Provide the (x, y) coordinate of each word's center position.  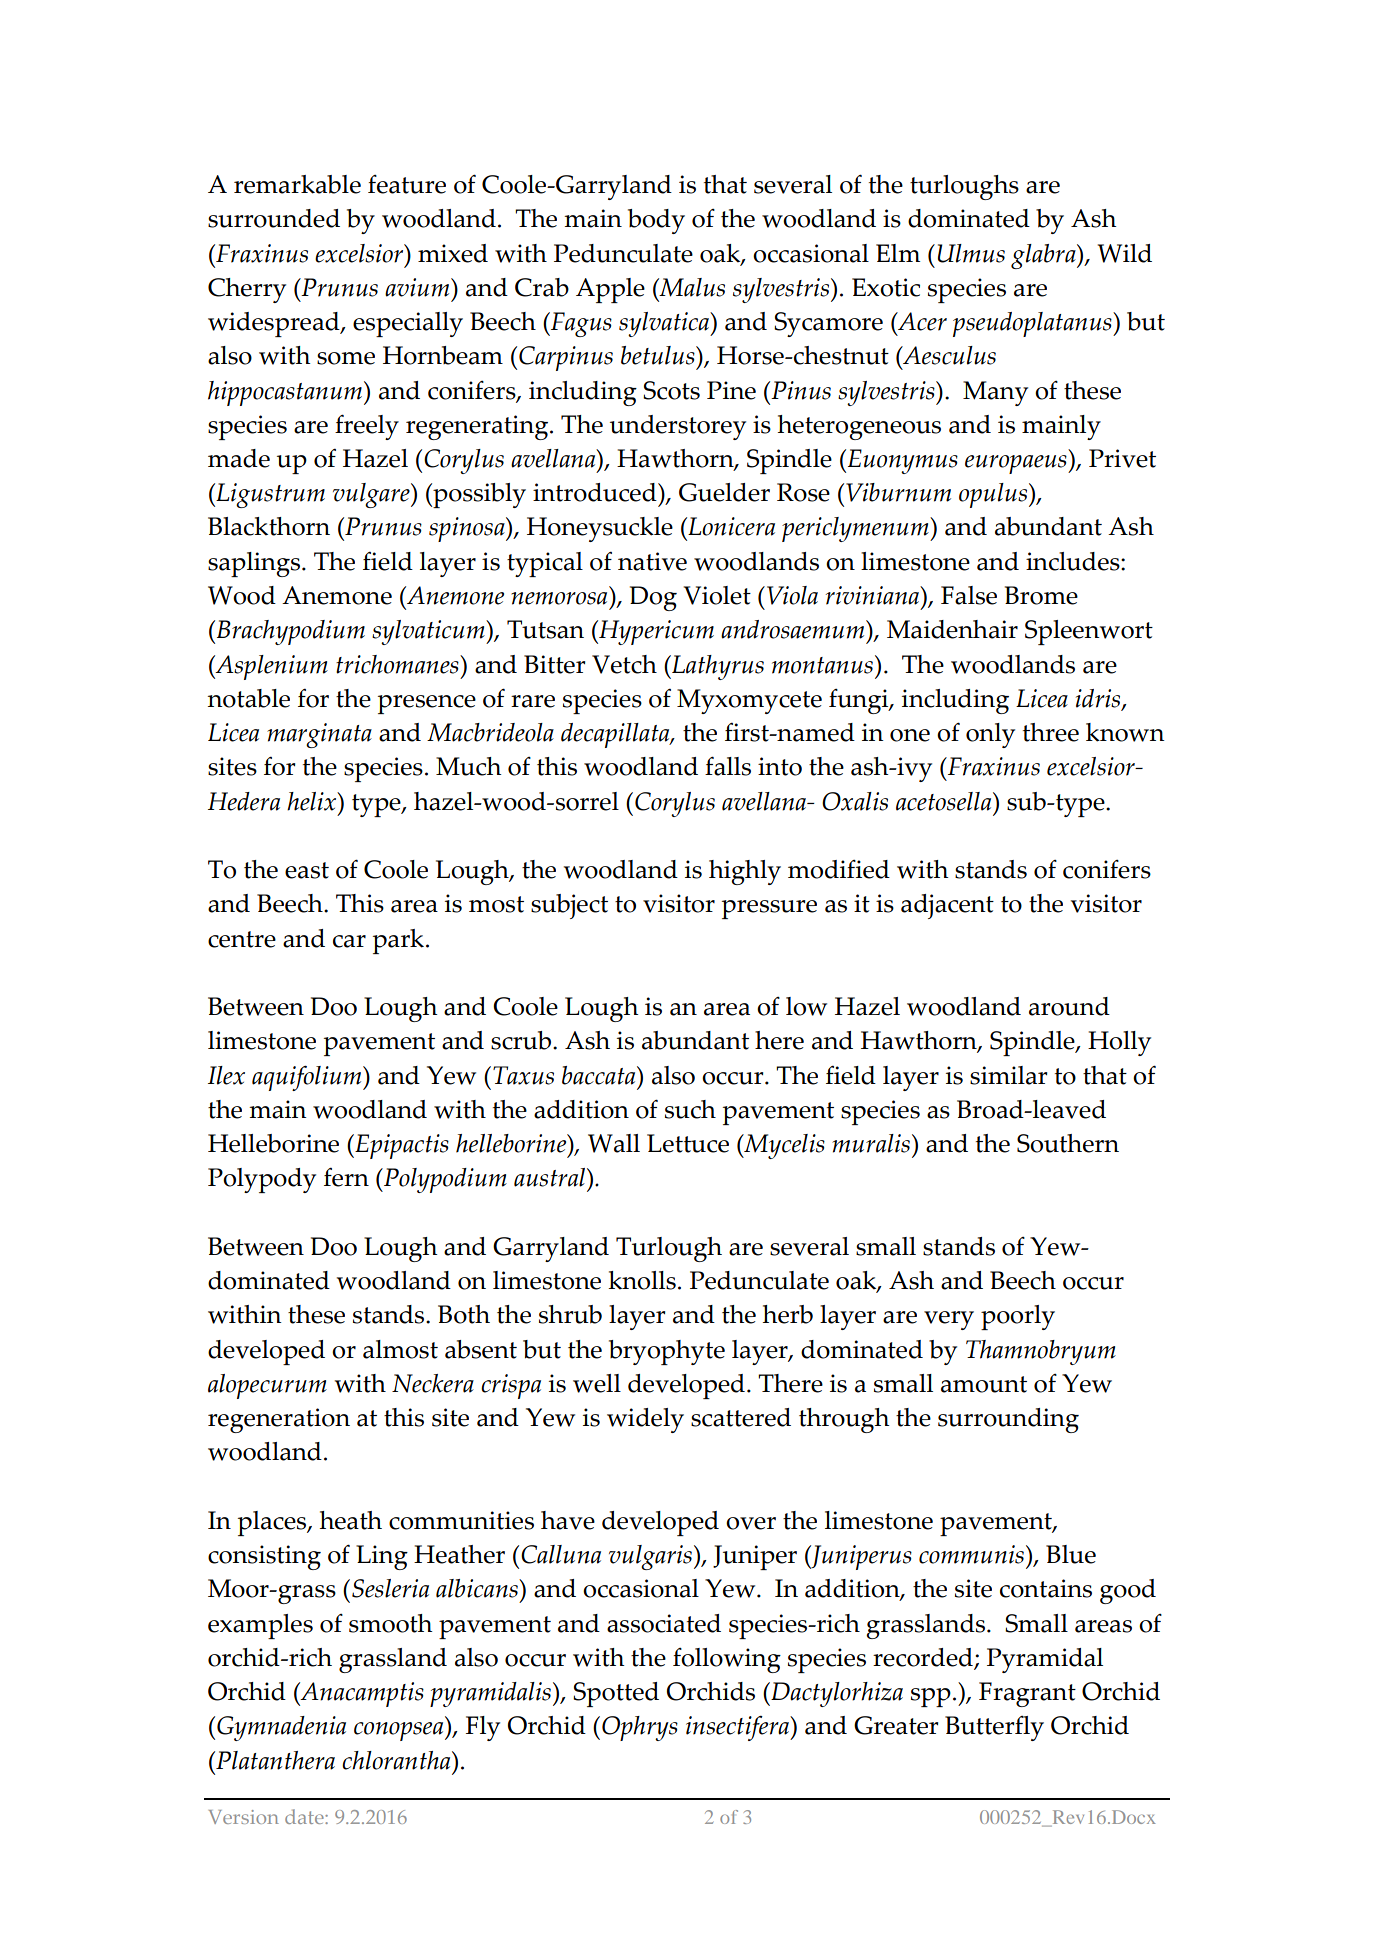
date (305, 1816)
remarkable (297, 184)
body (656, 221)
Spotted (616, 1694)
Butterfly (994, 1728)
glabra (1044, 256)
